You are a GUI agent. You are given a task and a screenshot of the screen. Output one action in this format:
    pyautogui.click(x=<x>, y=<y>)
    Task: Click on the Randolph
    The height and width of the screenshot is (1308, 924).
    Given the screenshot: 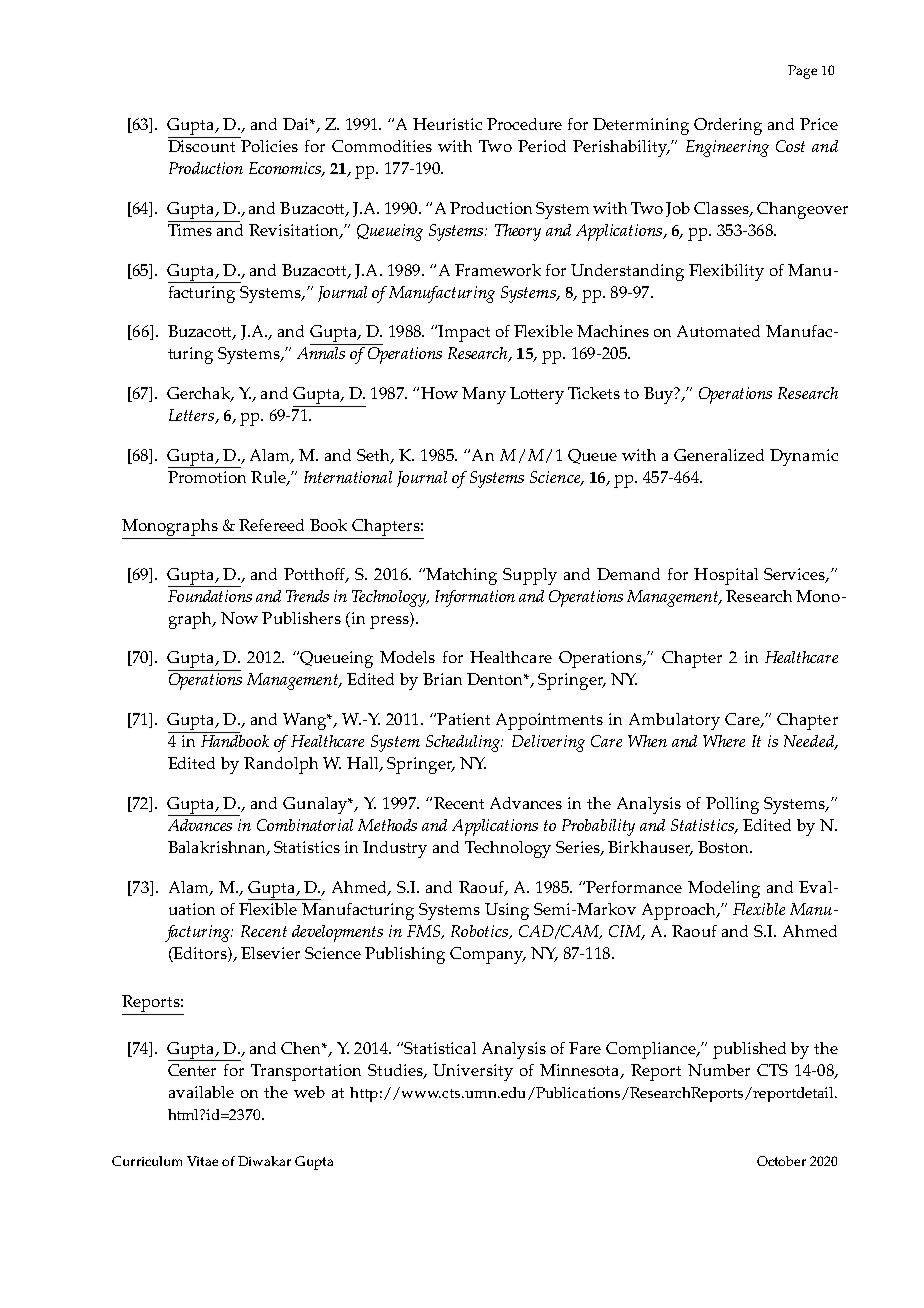 What is the action you would take?
    pyautogui.click(x=281, y=765)
